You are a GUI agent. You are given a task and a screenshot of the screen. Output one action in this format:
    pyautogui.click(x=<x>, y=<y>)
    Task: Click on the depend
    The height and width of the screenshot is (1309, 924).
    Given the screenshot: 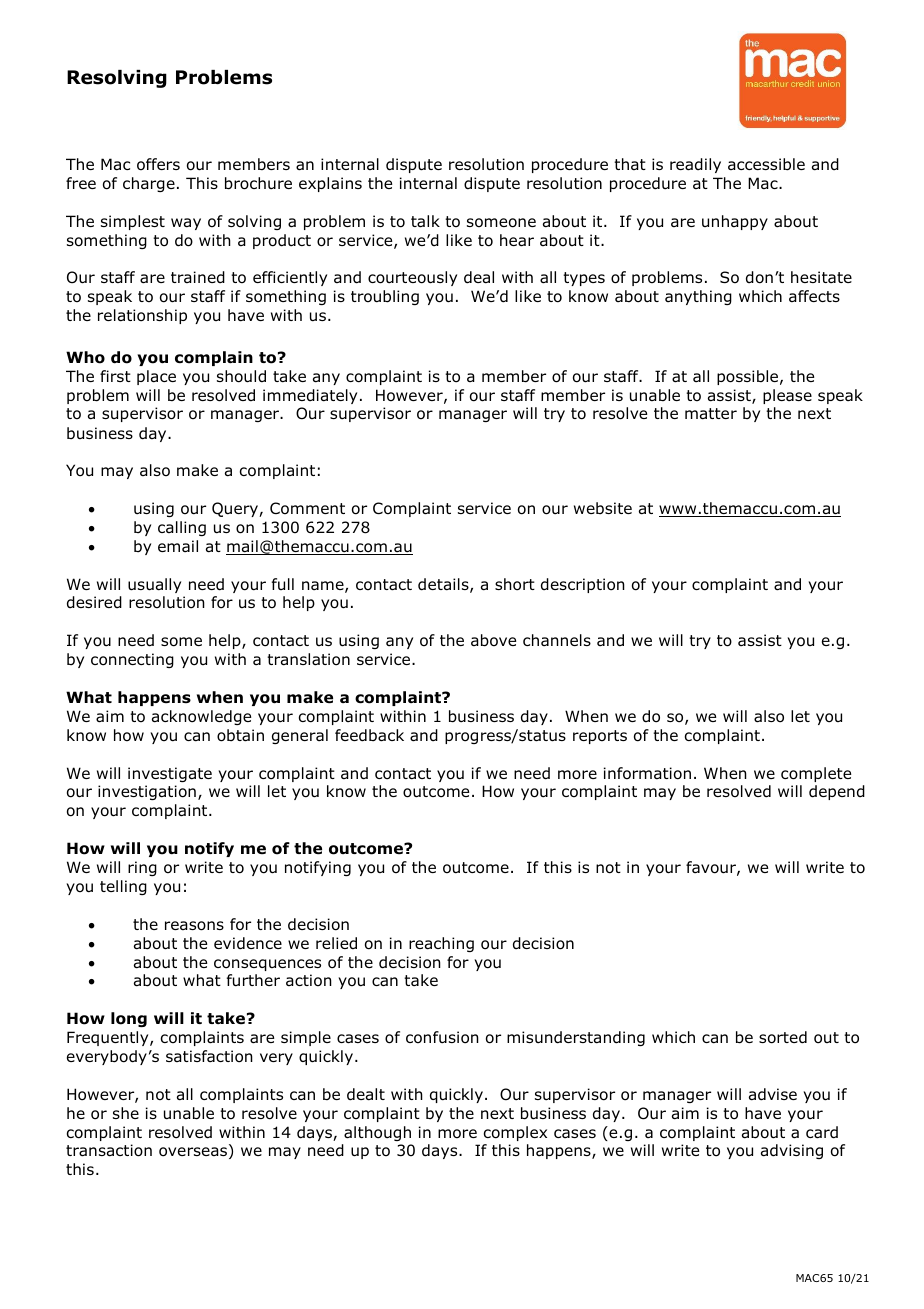 What is the action you would take?
    pyautogui.click(x=837, y=792)
